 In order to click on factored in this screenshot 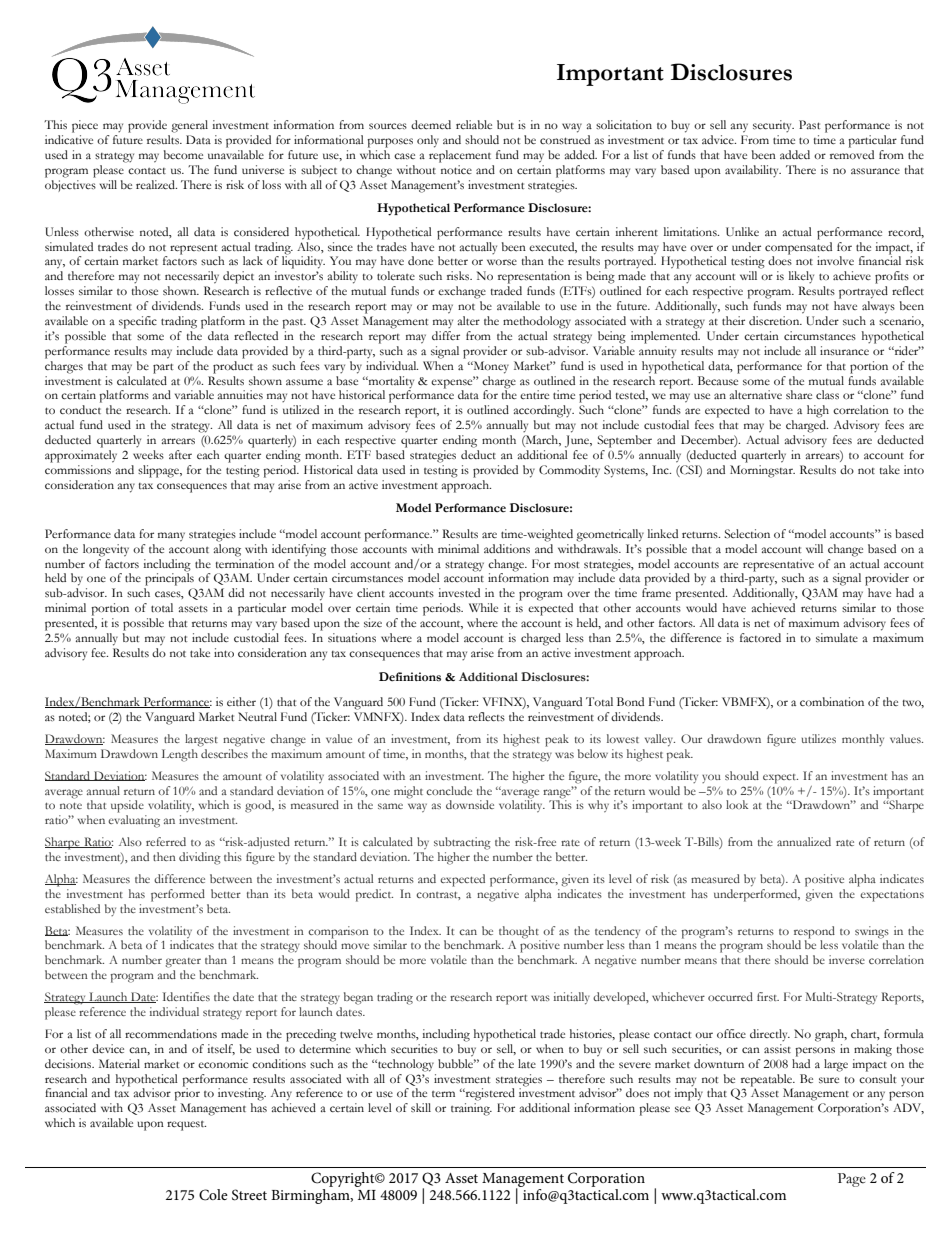, I will do `click(760, 637)`.
